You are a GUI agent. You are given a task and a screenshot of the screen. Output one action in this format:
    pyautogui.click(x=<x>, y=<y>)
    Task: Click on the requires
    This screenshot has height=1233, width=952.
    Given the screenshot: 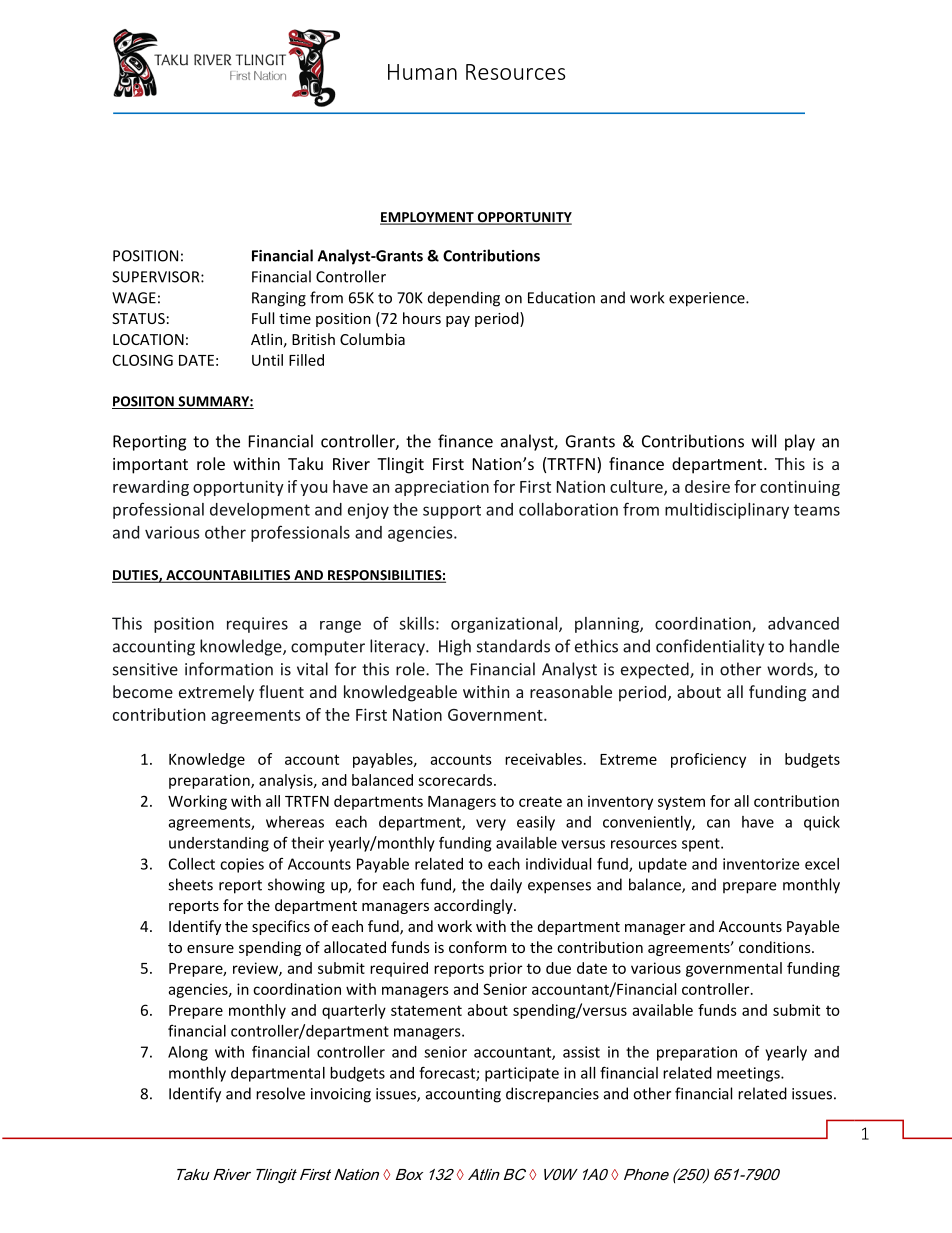 What is the action you would take?
    pyautogui.click(x=257, y=625)
